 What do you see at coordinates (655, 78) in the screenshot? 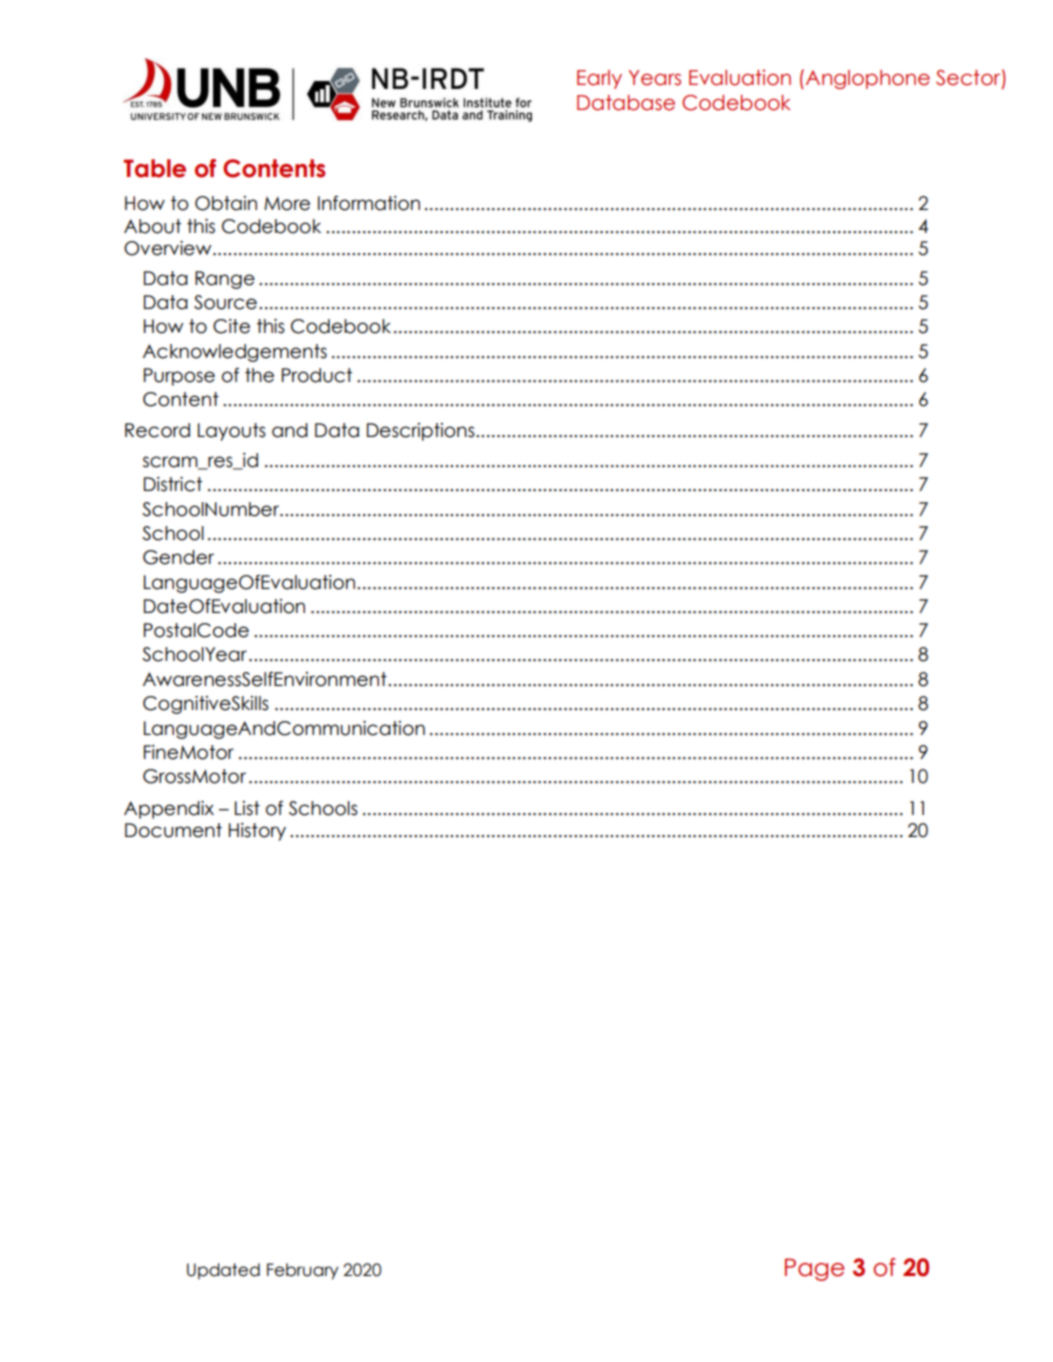
I see `Years` at bounding box center [655, 78].
